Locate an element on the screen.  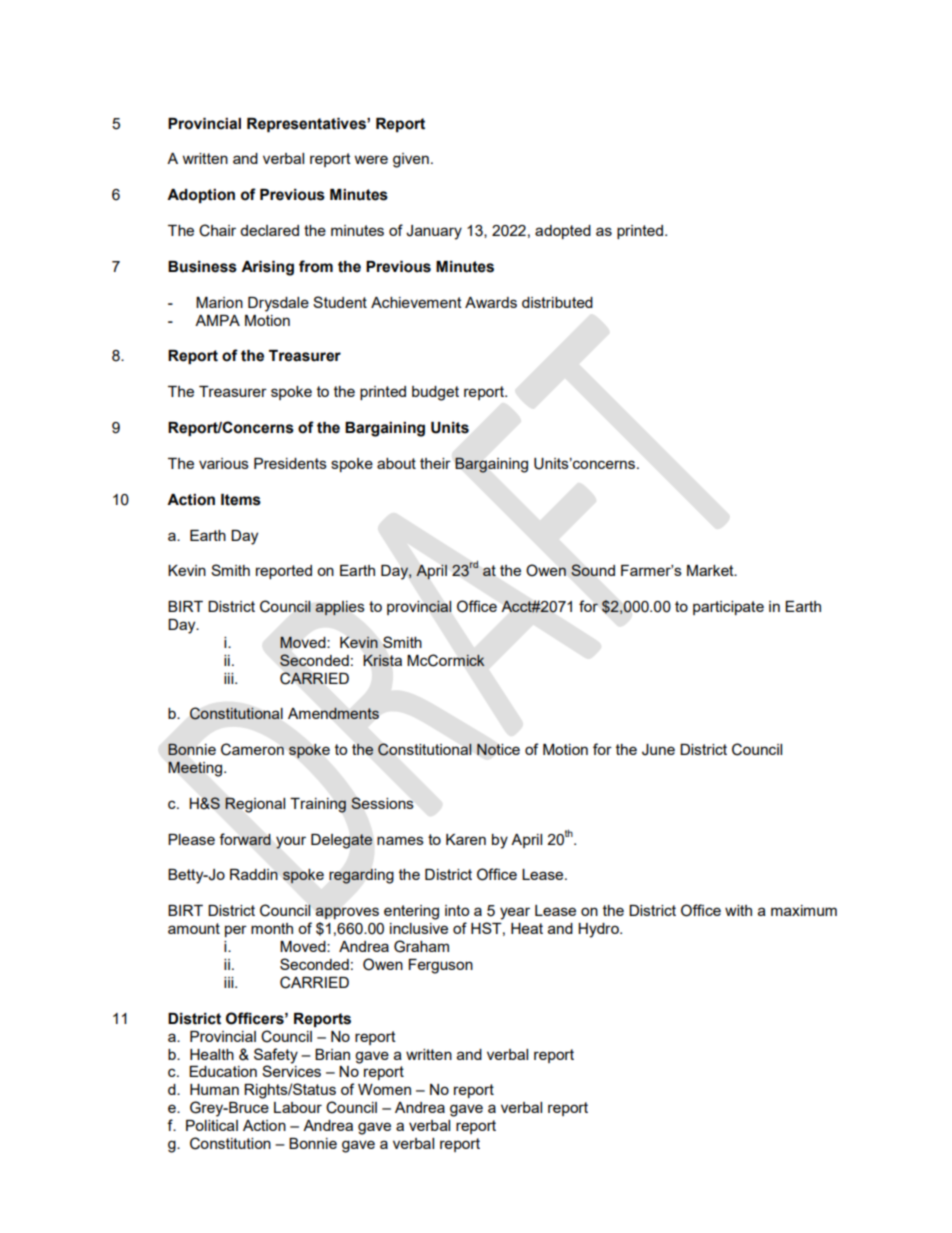
distributed is located at coordinates (557, 302).
